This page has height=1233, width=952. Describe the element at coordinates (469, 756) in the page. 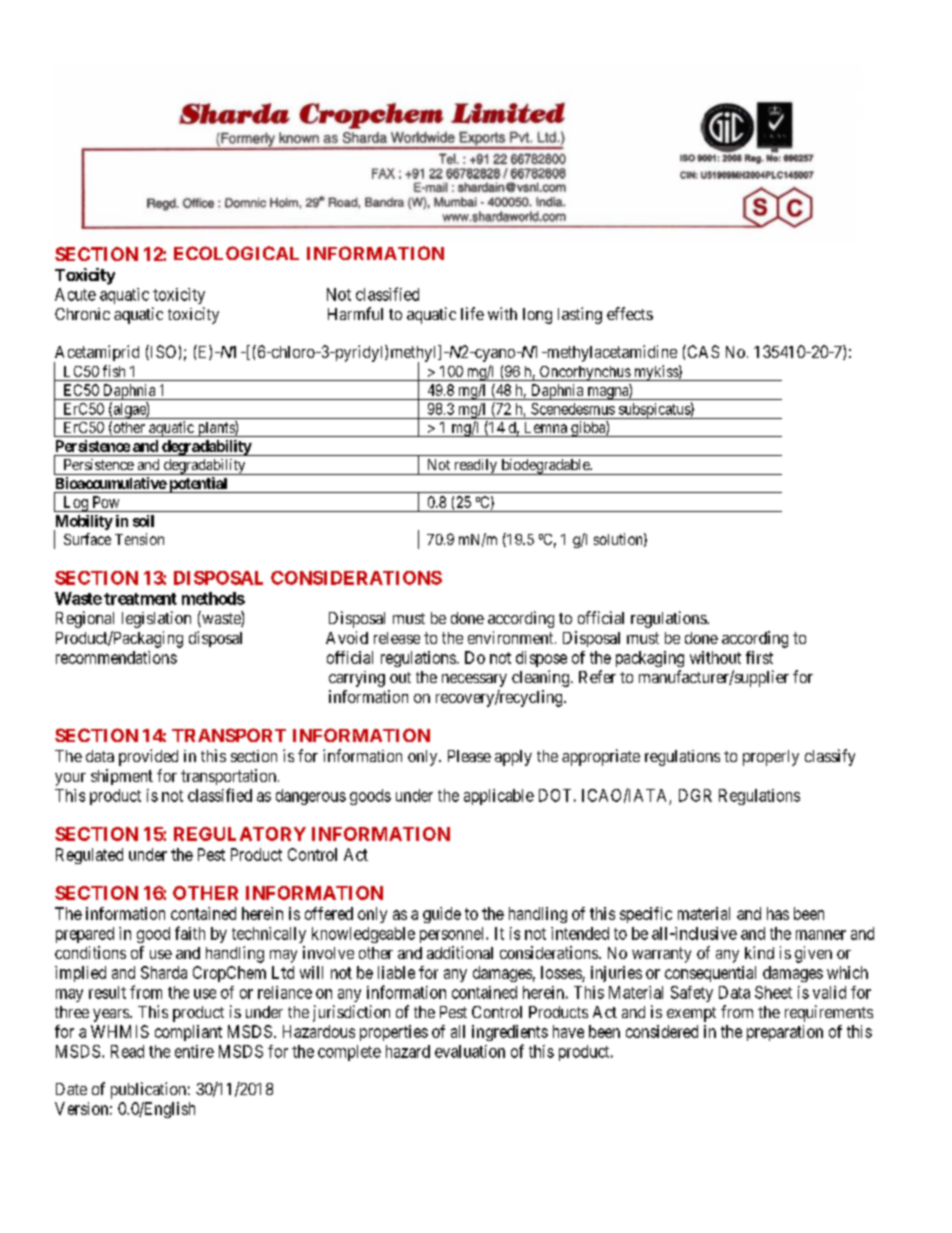

I see `Please` at that location.
